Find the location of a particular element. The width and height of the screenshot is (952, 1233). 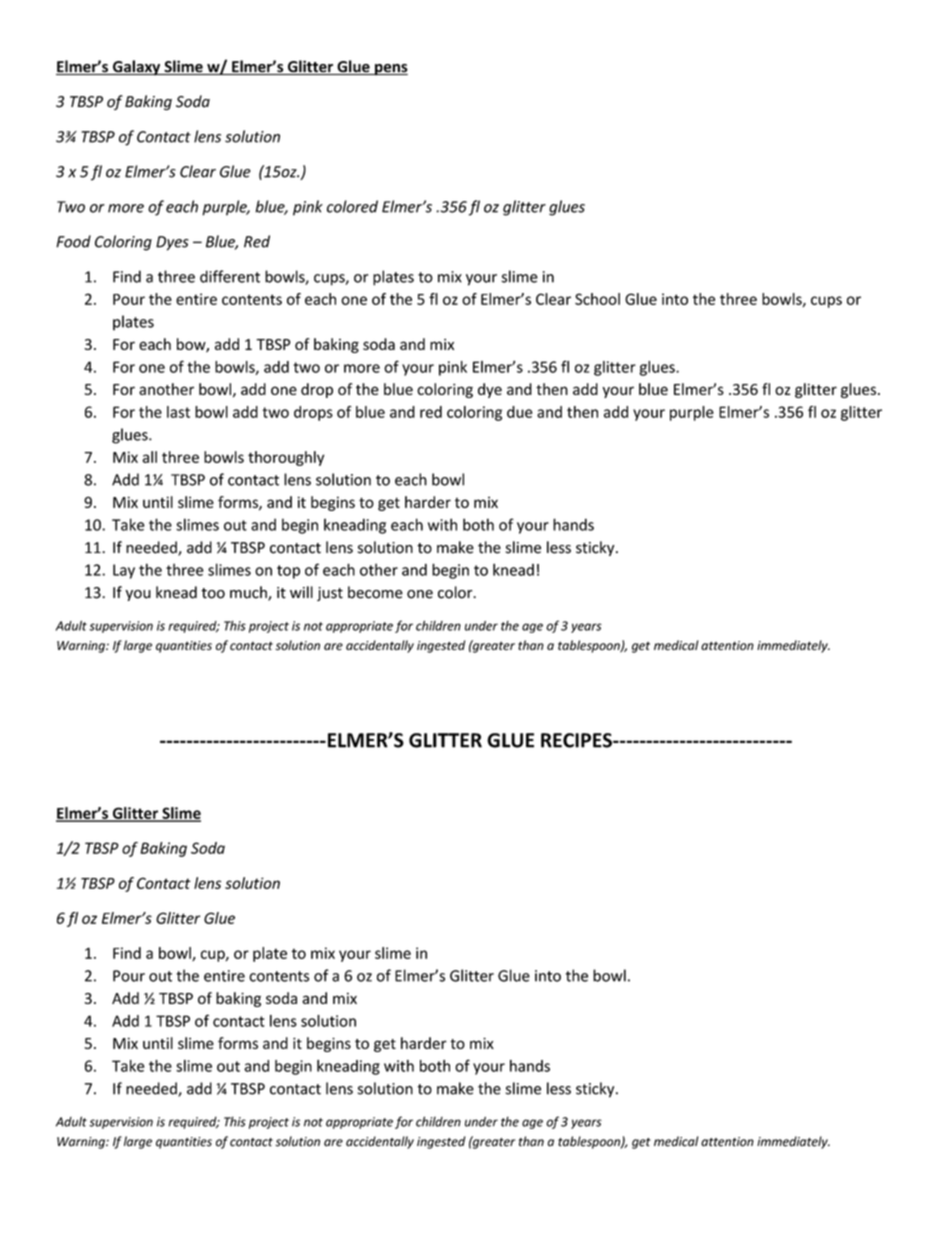

will is located at coordinates (301, 592).
